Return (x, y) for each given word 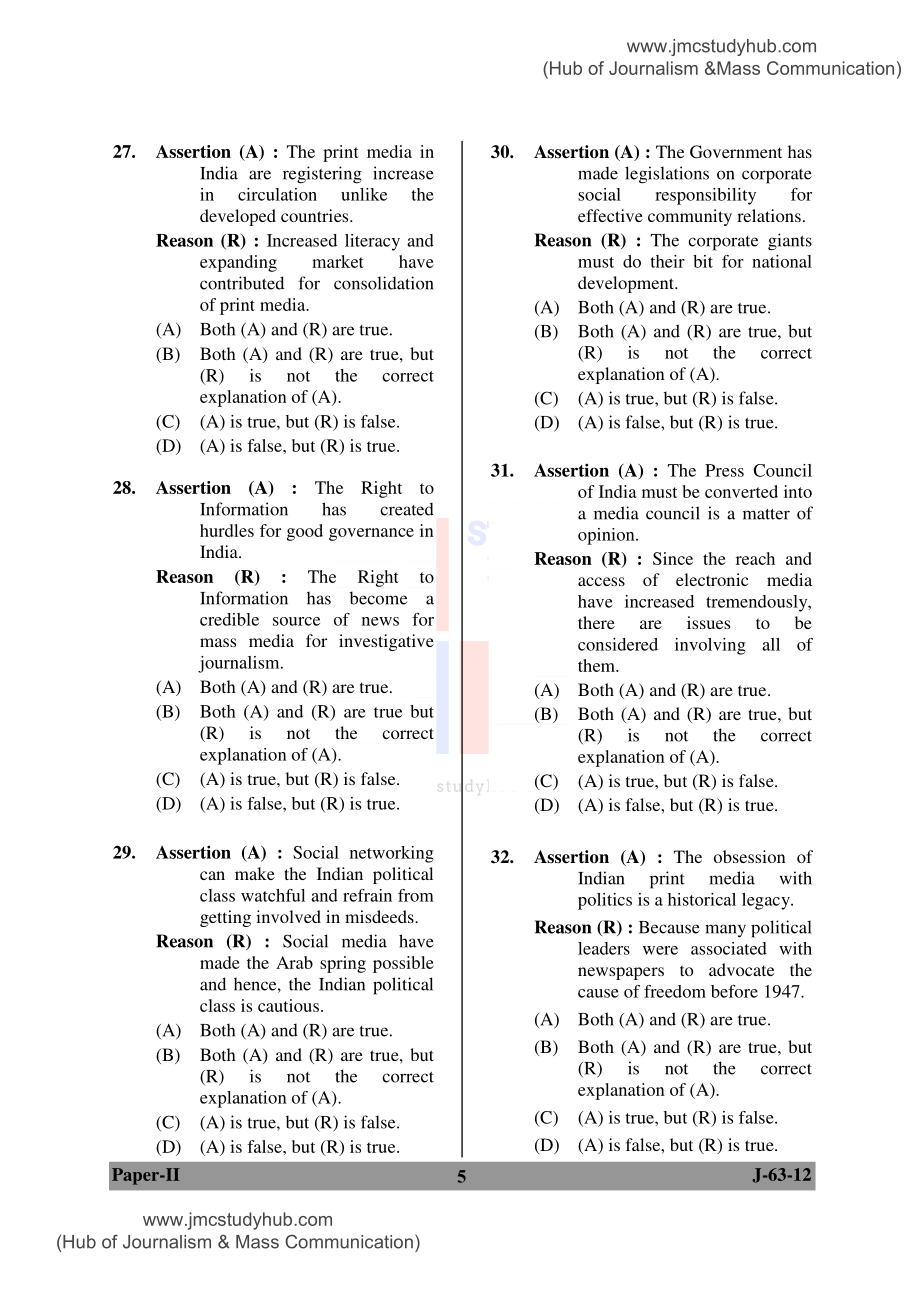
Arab (294, 962)
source (296, 621)
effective (610, 215)
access (601, 581)
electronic (712, 579)
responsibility (705, 196)
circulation (277, 194)
